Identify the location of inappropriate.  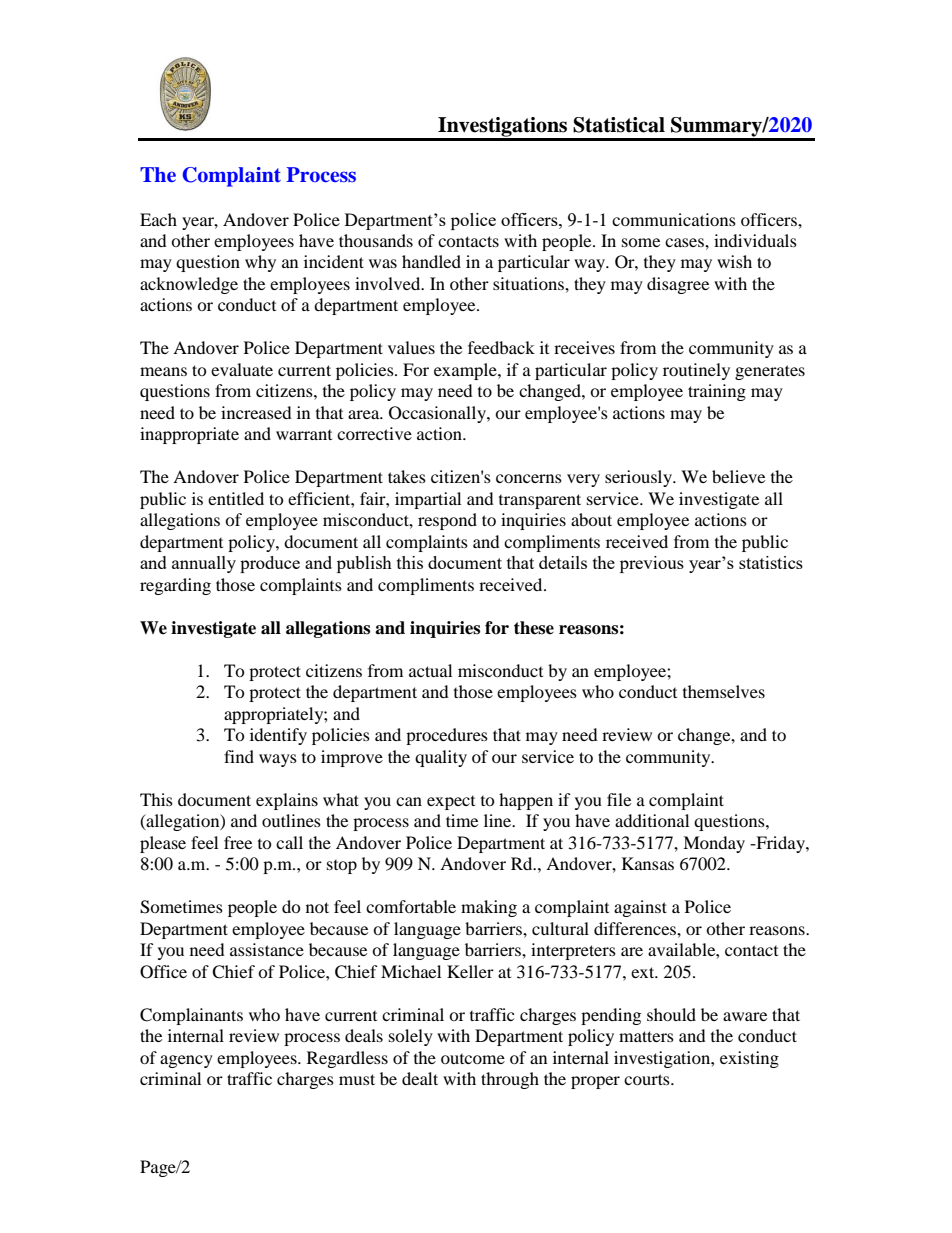
(189, 435).
